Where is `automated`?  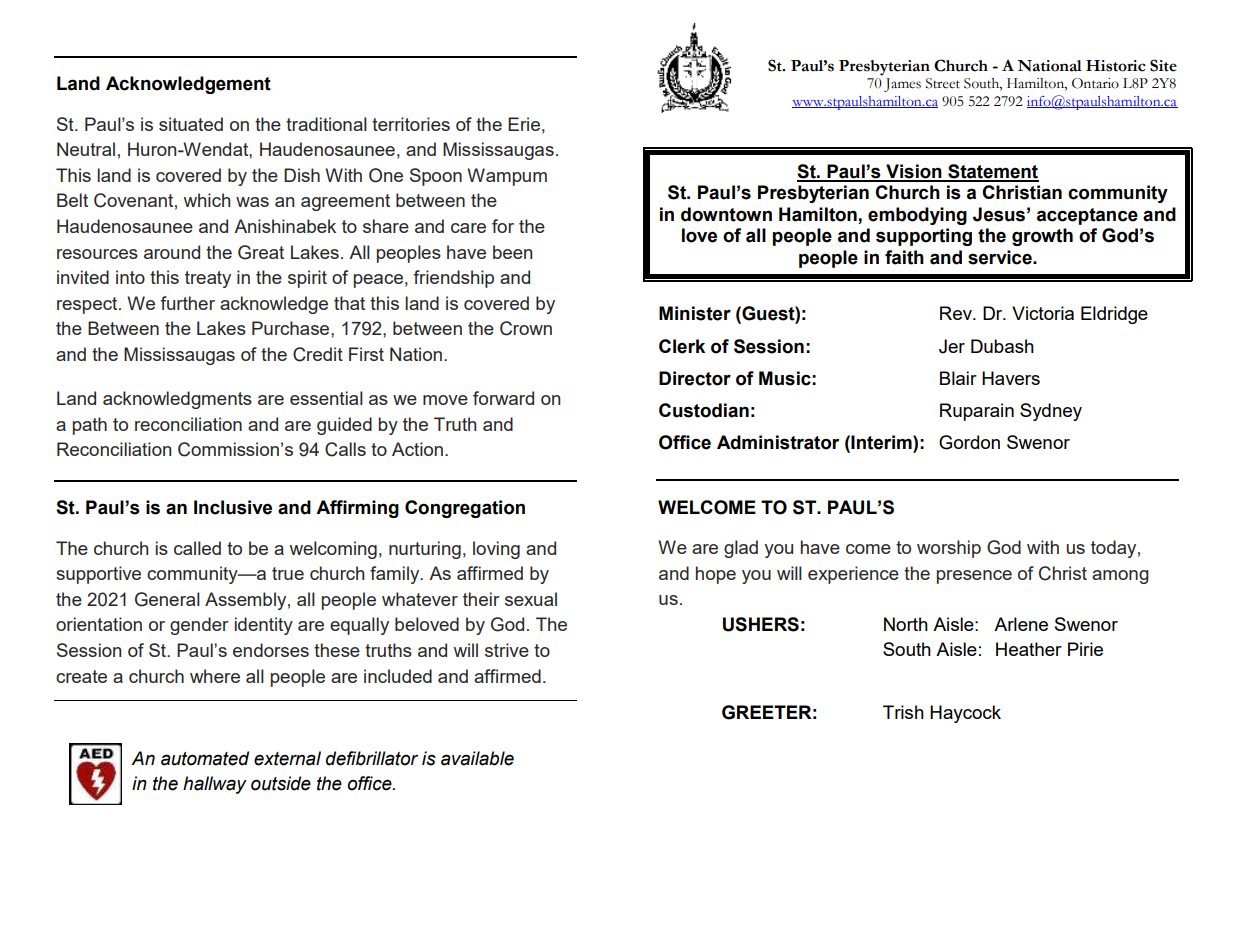 automated is located at coordinates (205, 758).
